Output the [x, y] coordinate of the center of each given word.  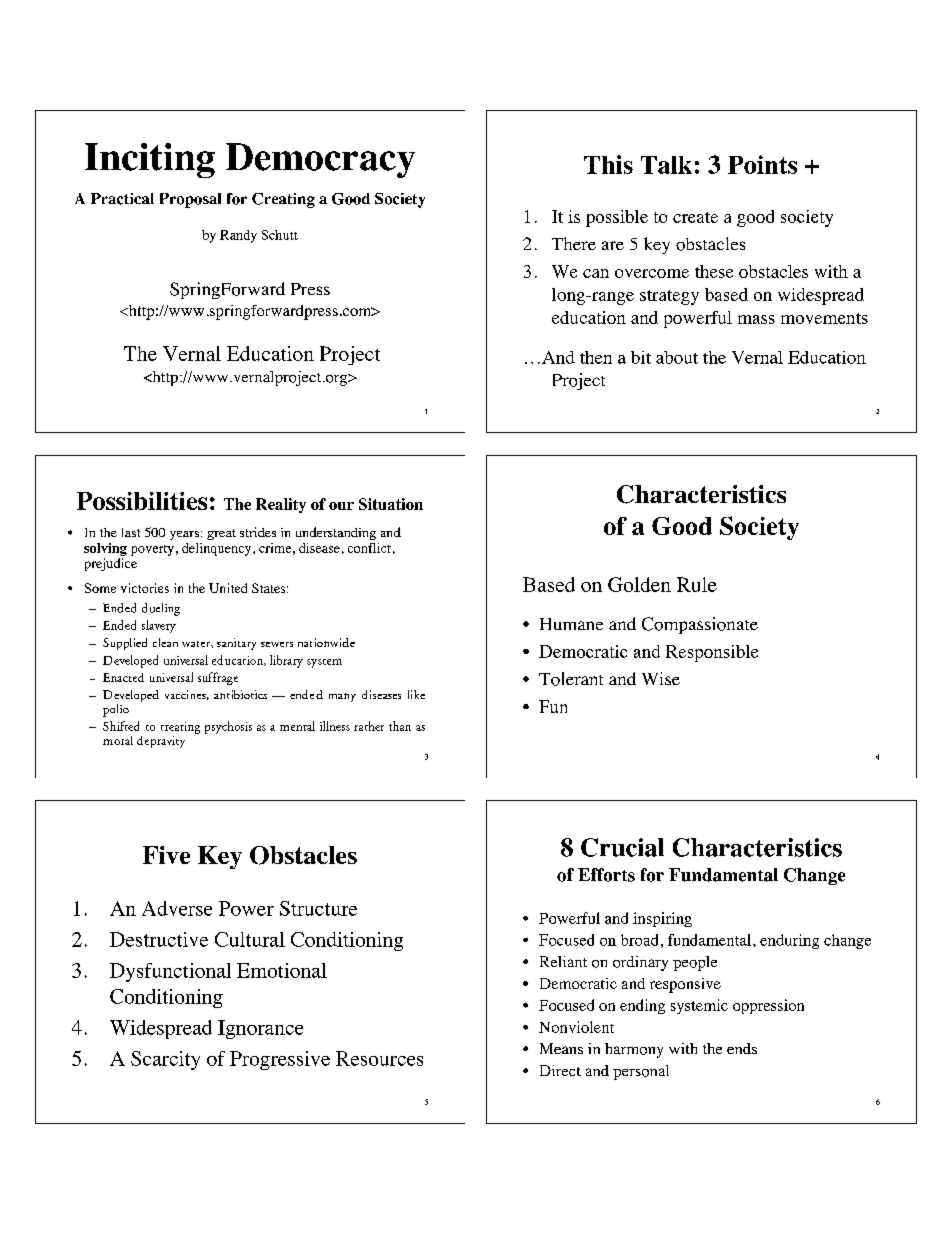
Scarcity [165, 1060]
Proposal [190, 200]
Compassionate [700, 625]
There [574, 243]
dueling [161, 609]
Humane [571, 624]
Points [762, 164]
